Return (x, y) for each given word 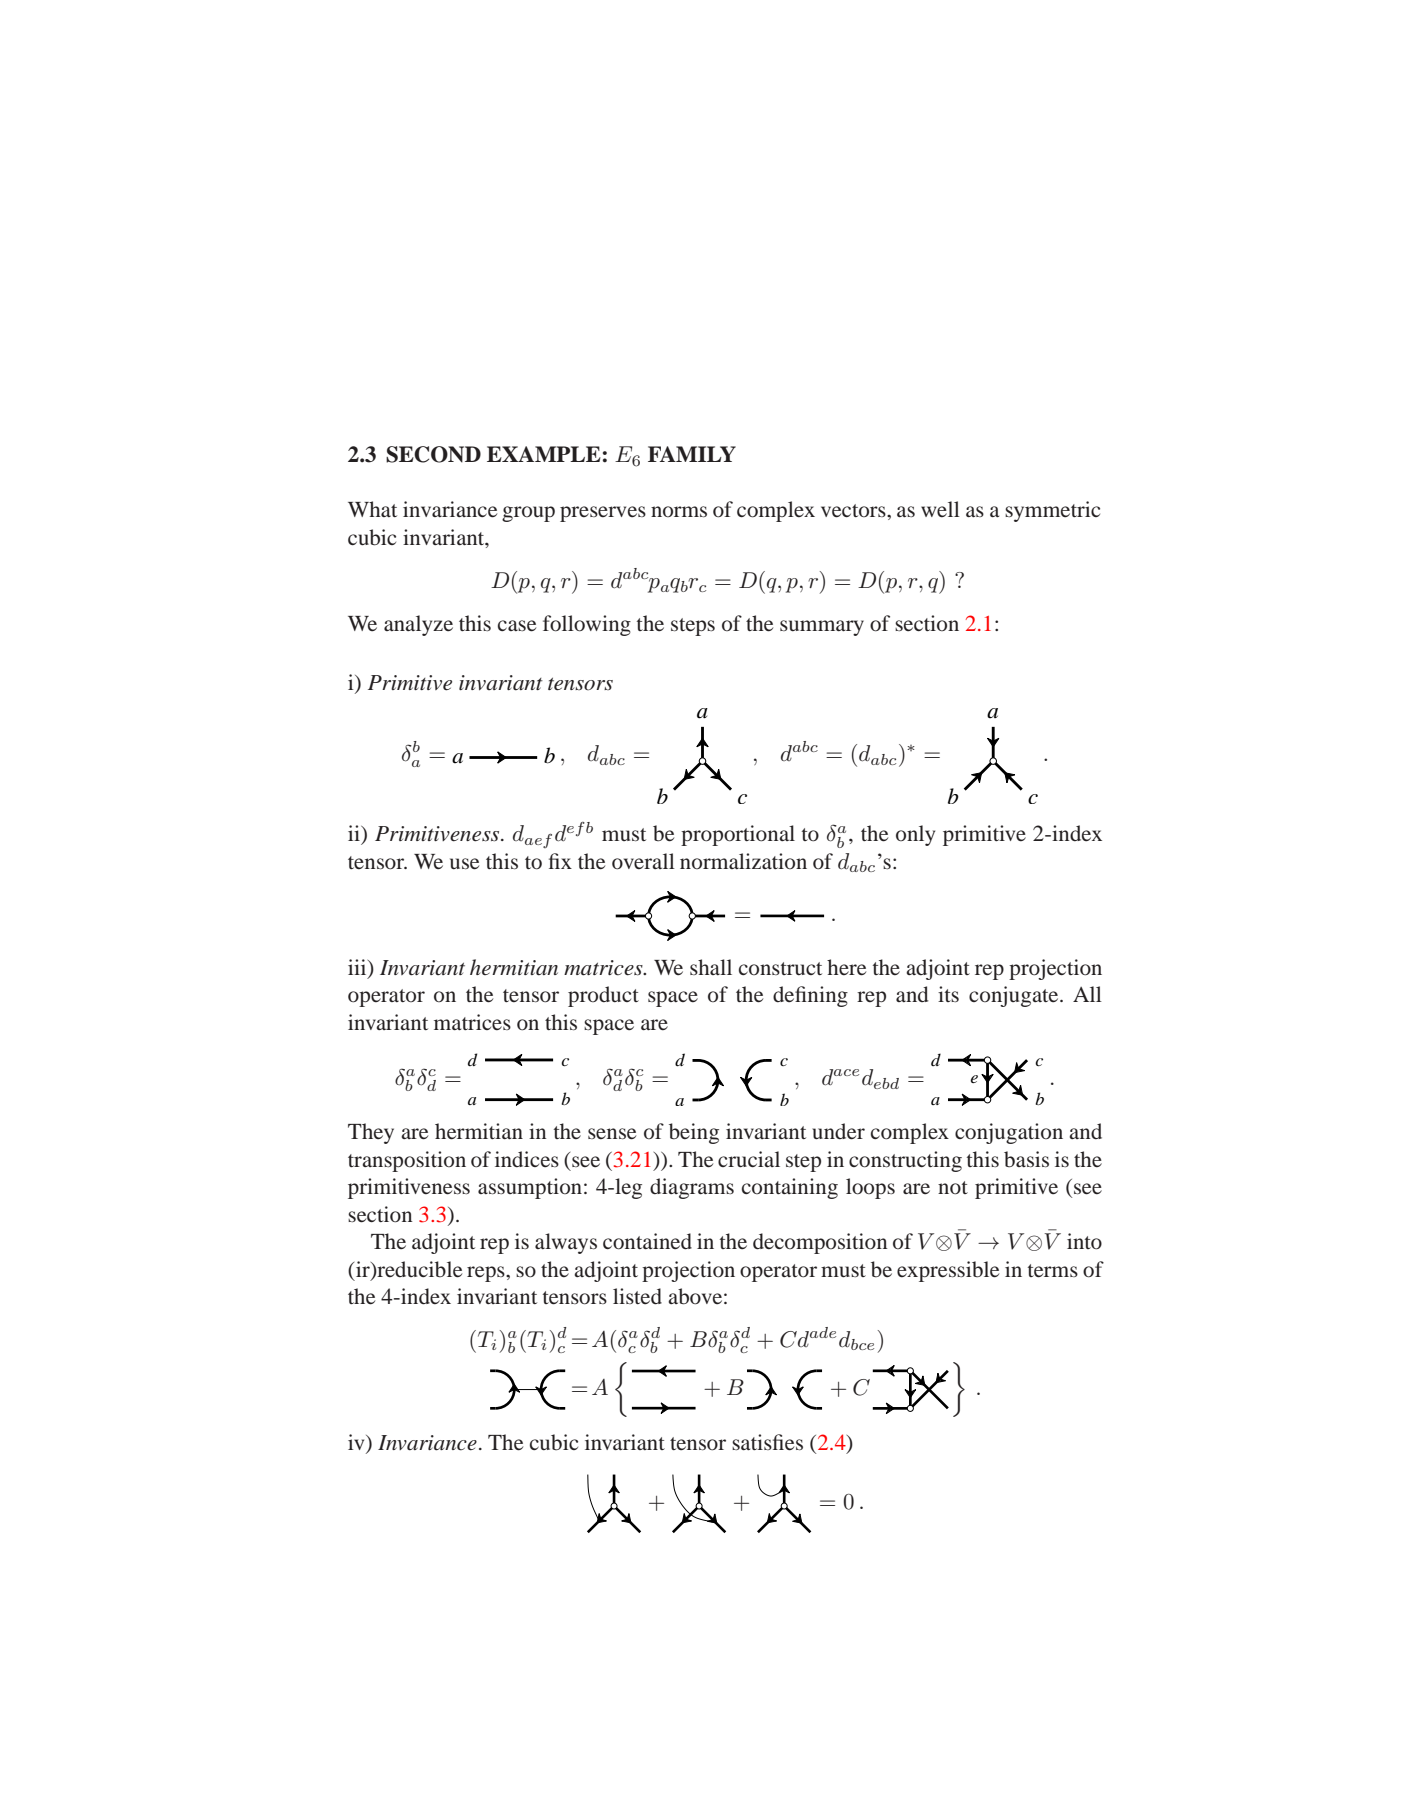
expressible (948, 1271)
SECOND (433, 454)
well (940, 509)
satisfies (767, 1442)
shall (711, 967)
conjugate (1015, 996)
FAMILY (692, 454)
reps (487, 1274)
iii (358, 967)
